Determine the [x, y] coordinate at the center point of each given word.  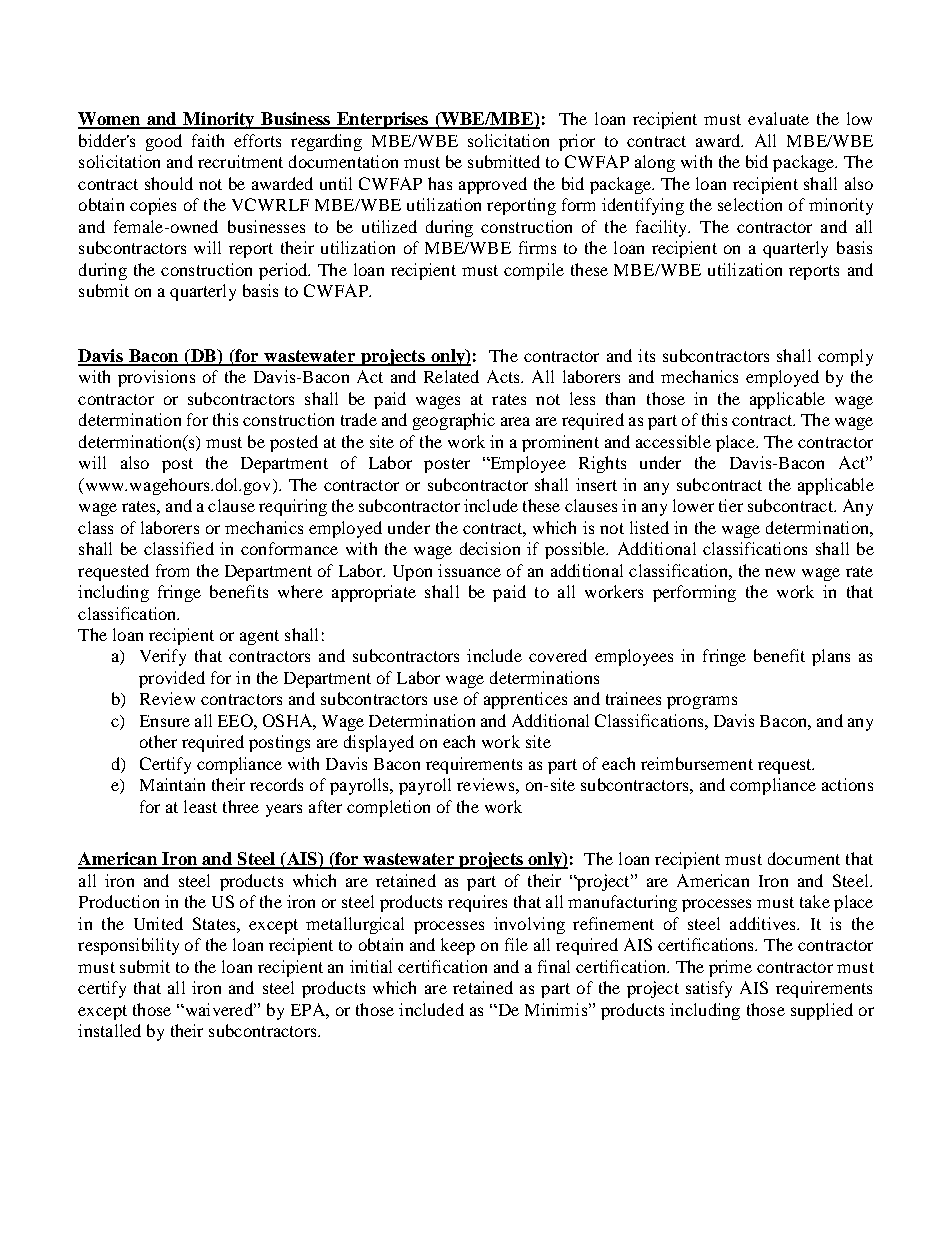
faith [208, 140]
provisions [156, 378]
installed [109, 1030]
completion [388, 808]
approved [493, 185]
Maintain [172, 784]
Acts [504, 376]
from [172, 570]
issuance [469, 570]
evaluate [778, 118]
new [780, 572]
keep [458, 946]
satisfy [709, 989]
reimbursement [697, 763]
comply [845, 357]
